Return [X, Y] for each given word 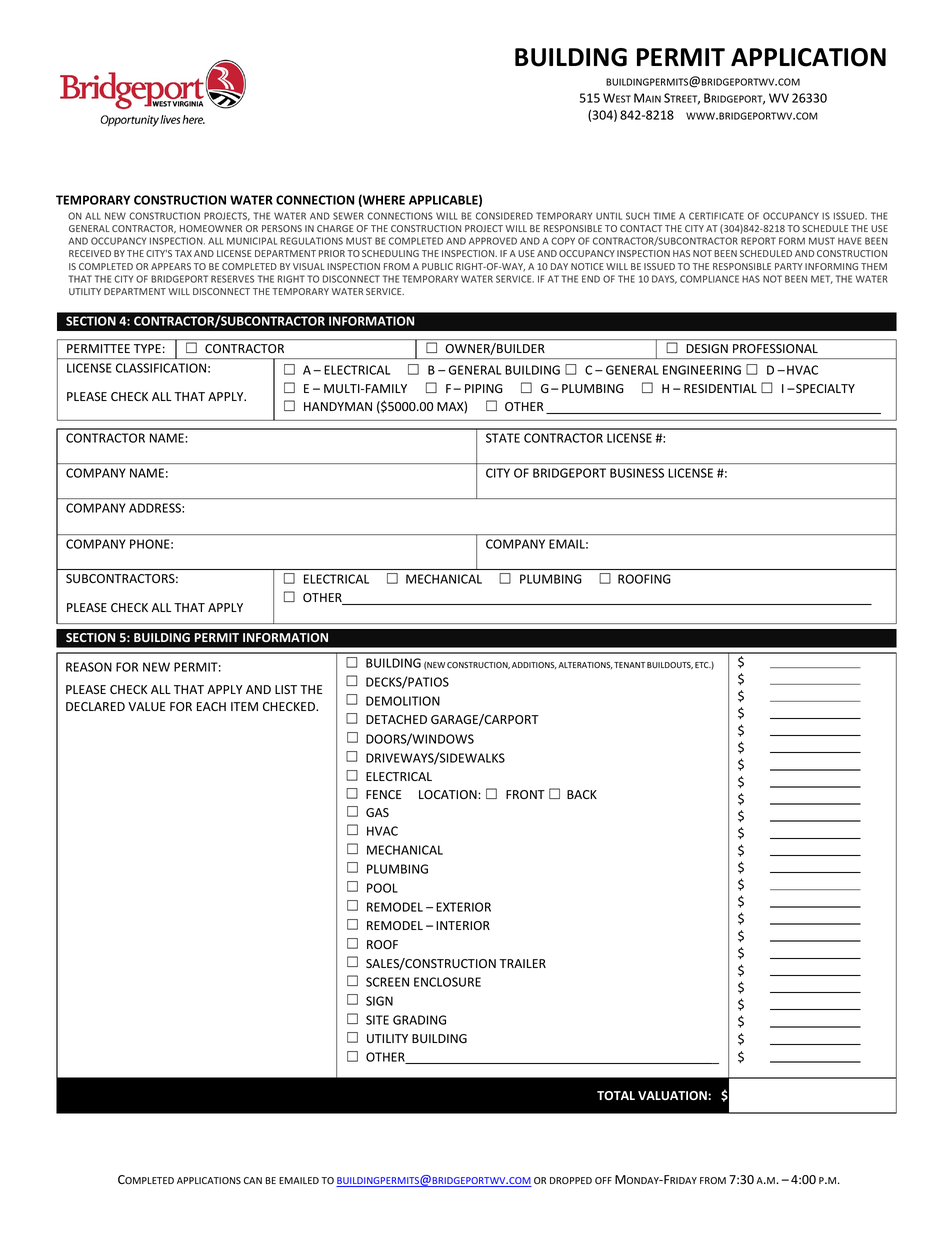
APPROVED [493, 241]
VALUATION [673, 1095]
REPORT [758, 241]
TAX [183, 253]
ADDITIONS [534, 665]
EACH [211, 706]
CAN [253, 1180]
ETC [703, 665]
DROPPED [571, 1180]
